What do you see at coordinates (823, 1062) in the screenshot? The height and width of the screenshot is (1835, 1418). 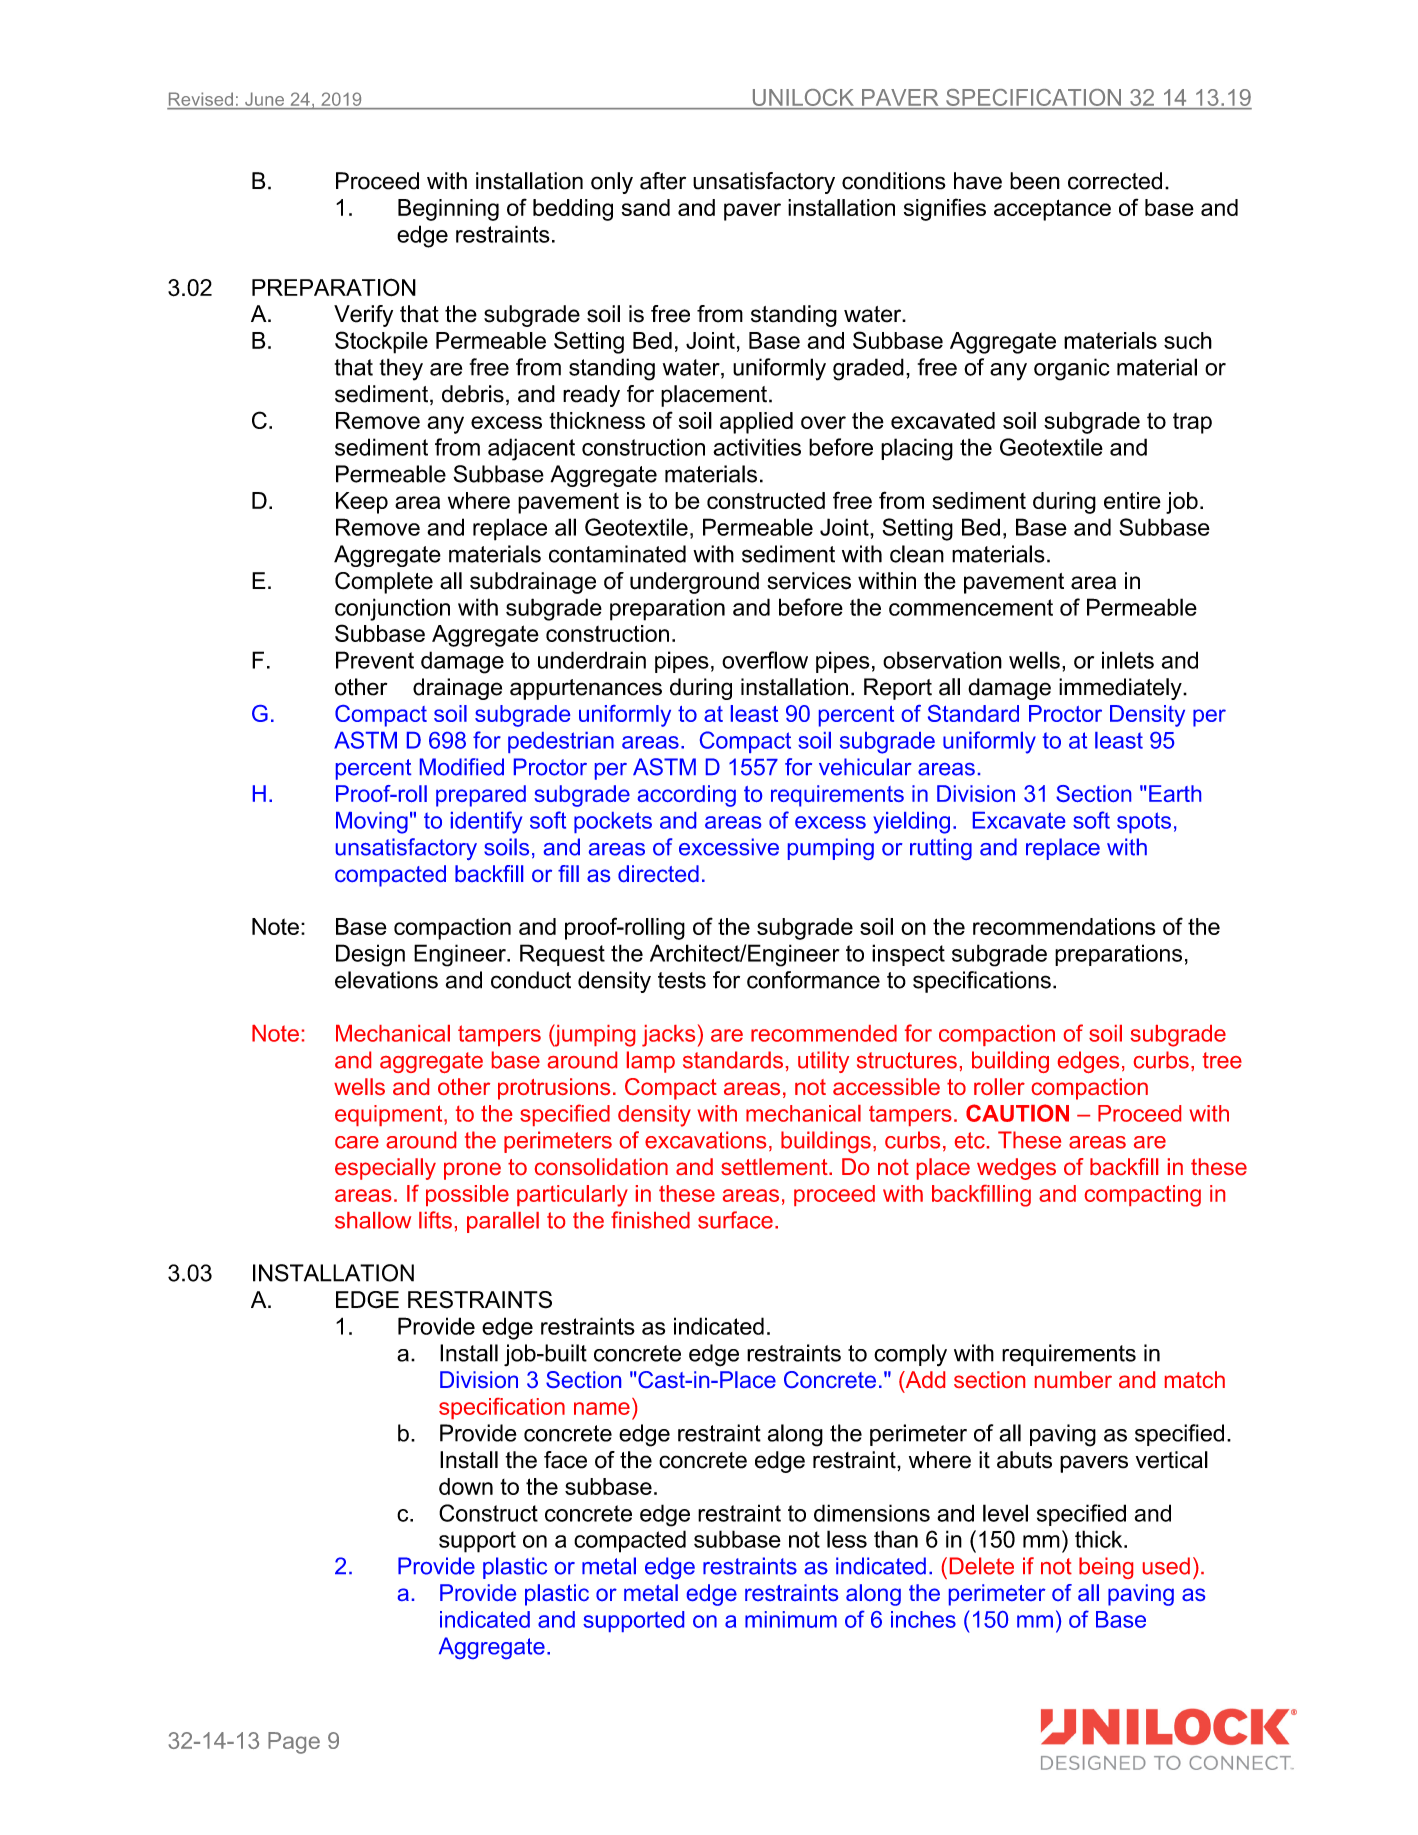 I see `utility` at bounding box center [823, 1062].
